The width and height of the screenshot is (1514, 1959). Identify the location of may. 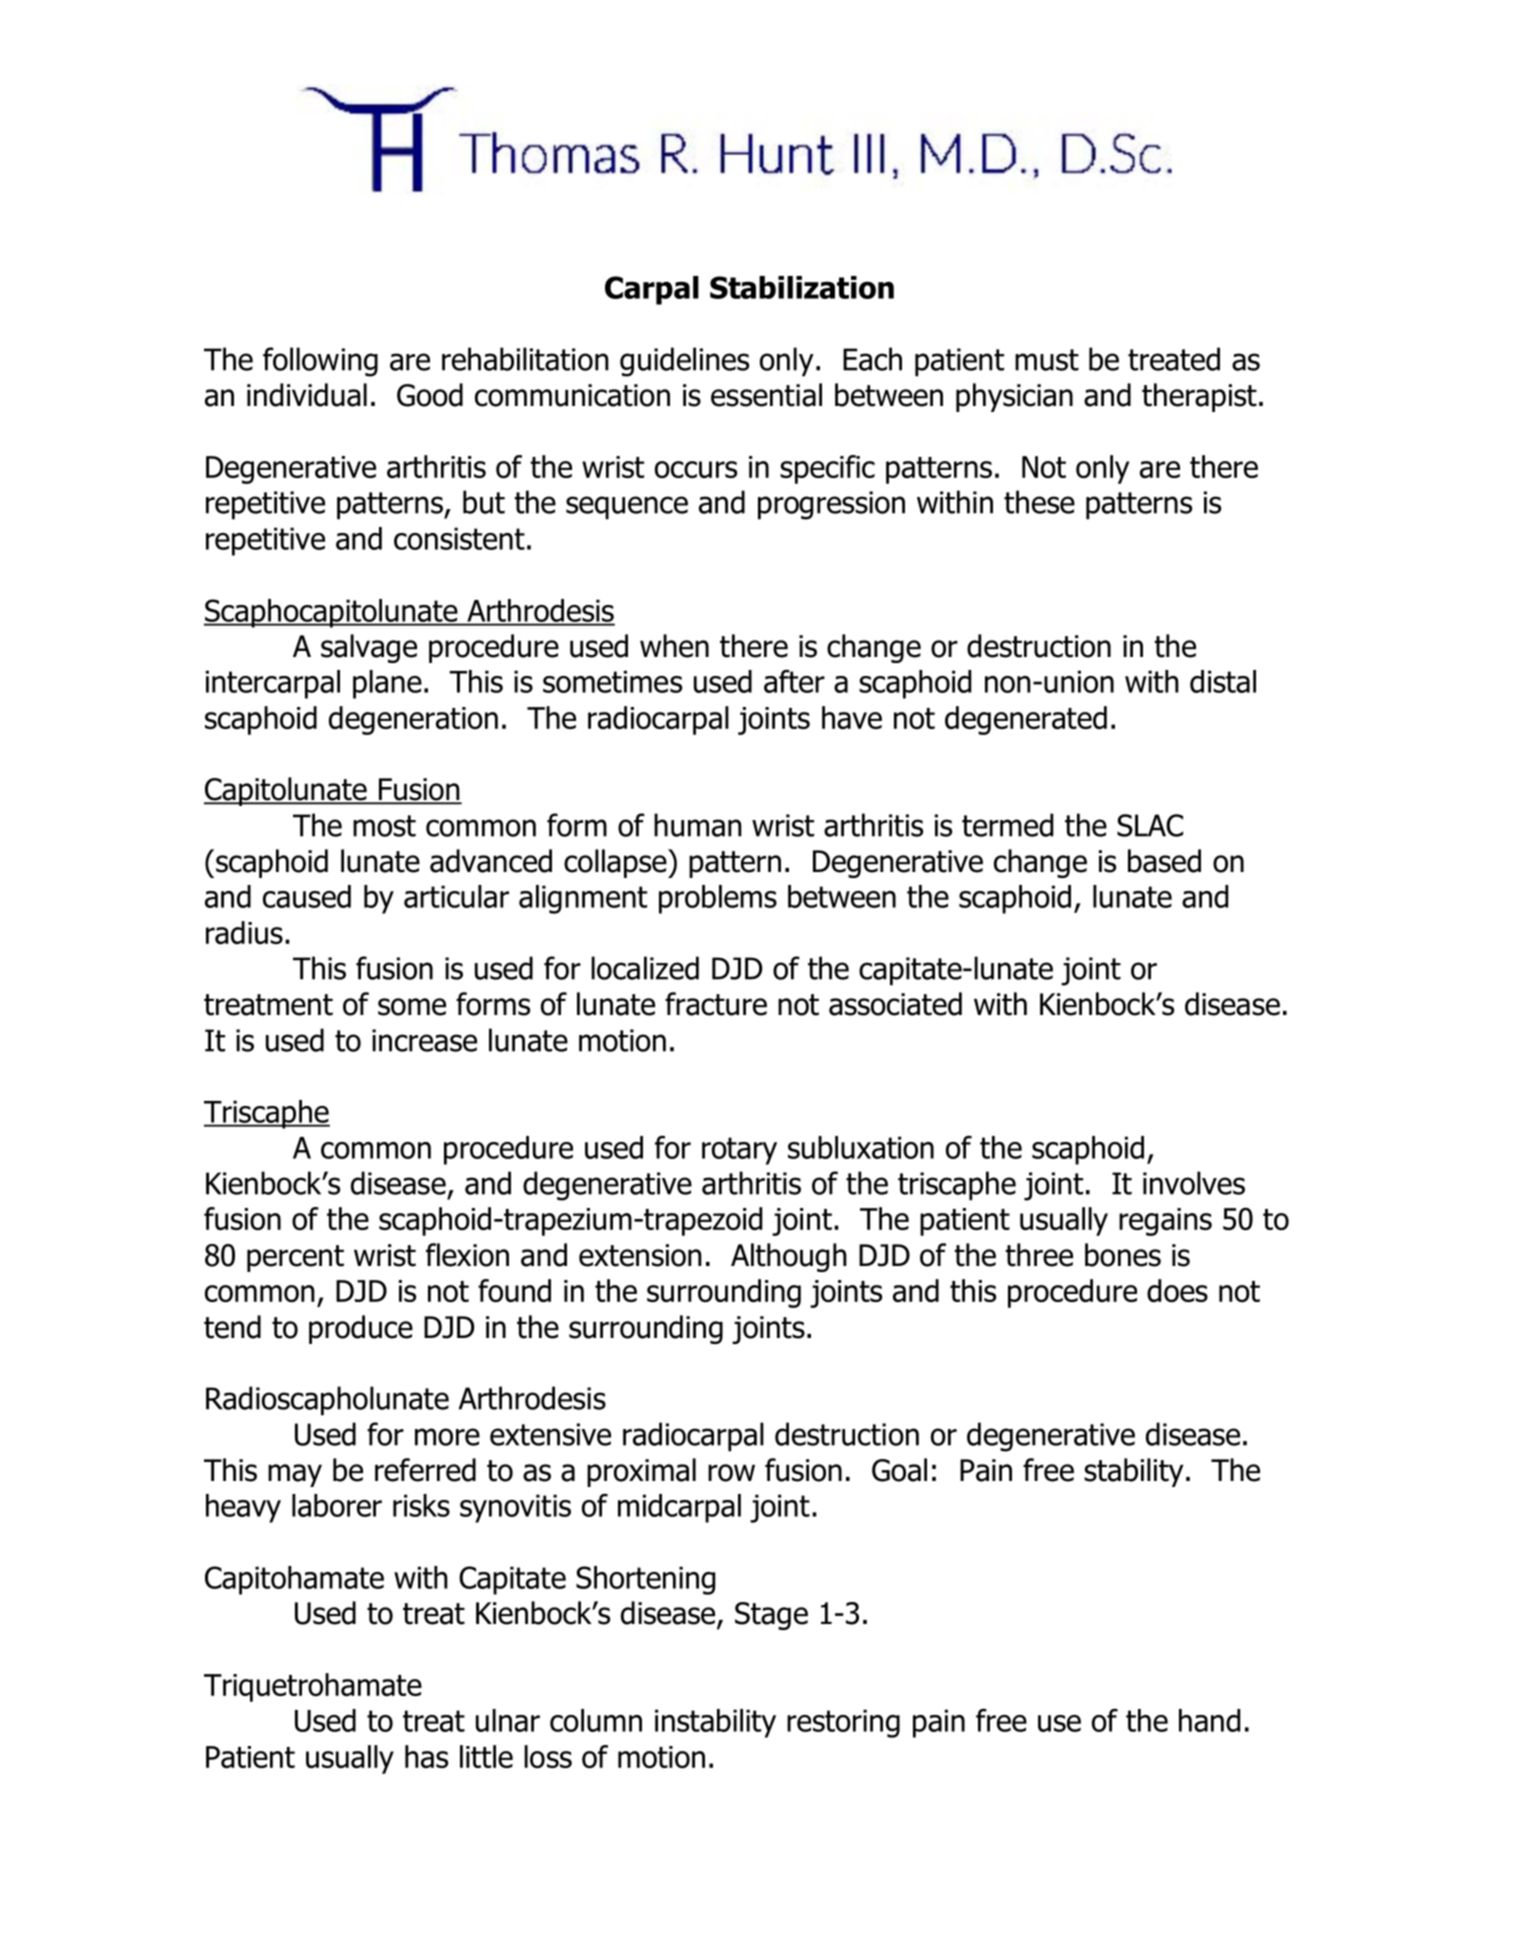
(295, 1475).
